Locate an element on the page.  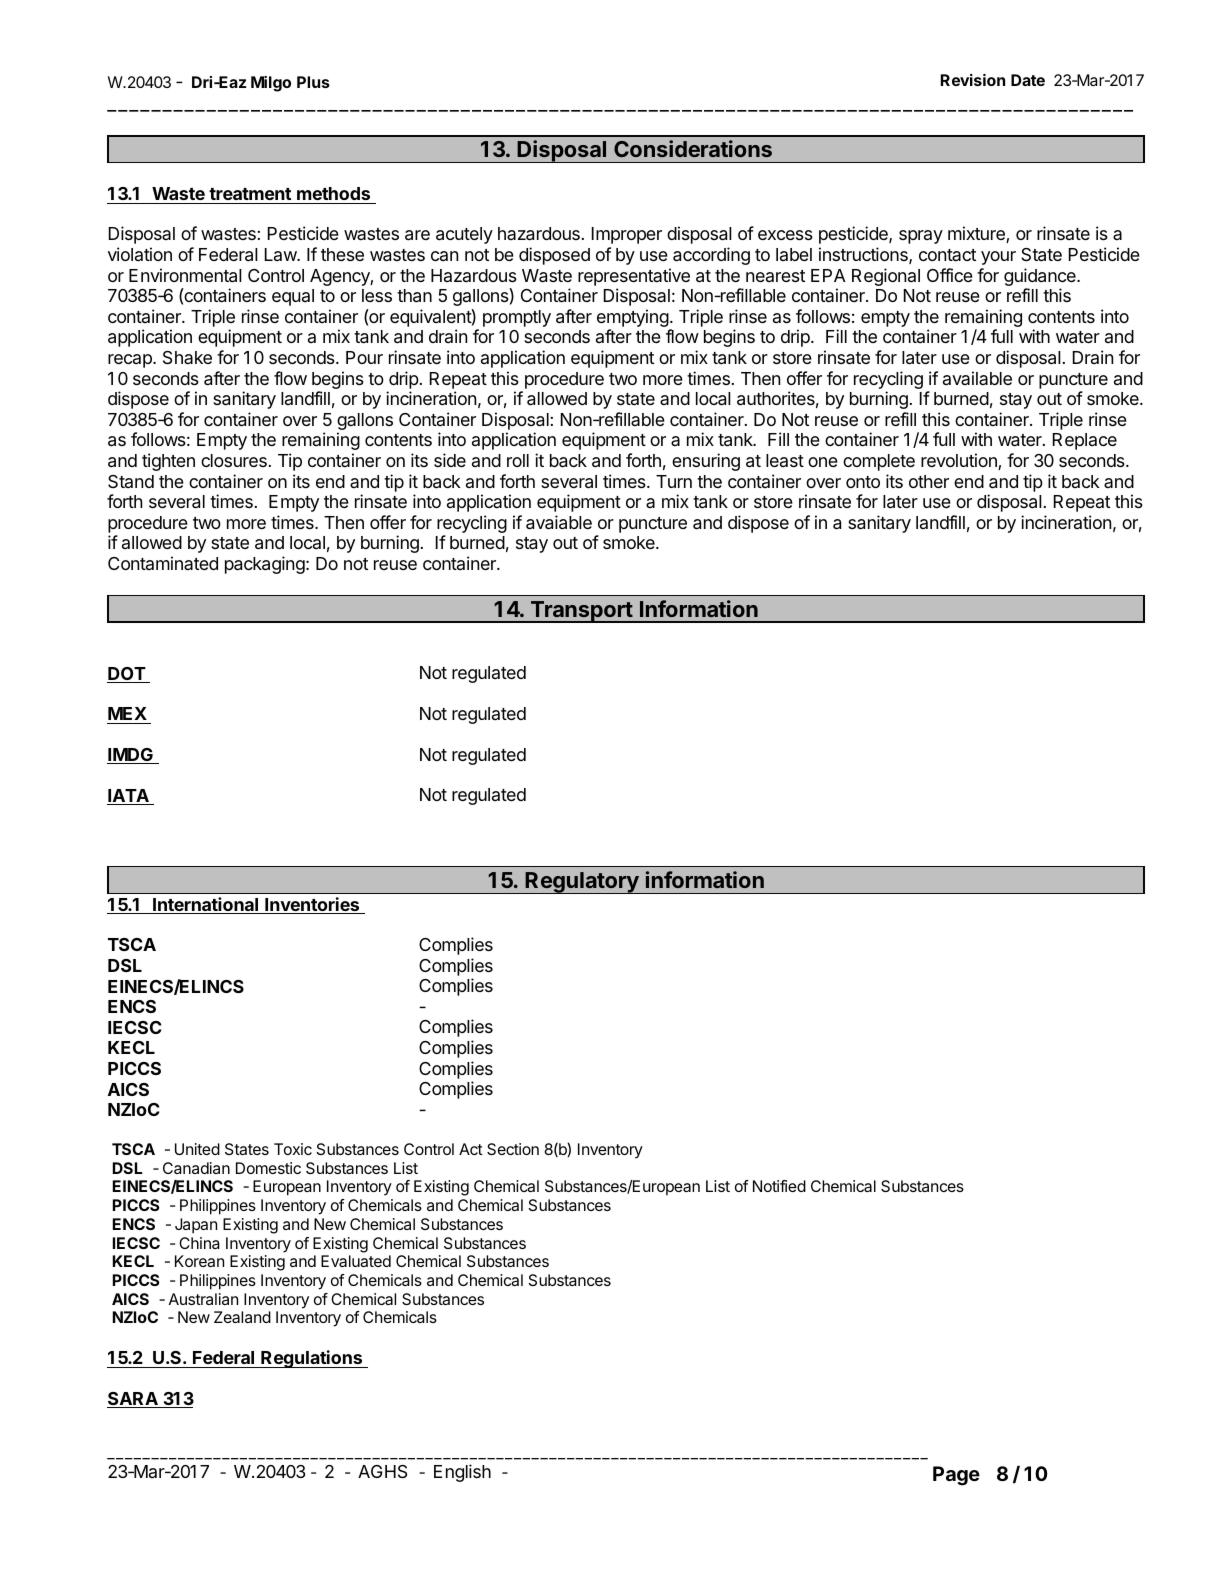
Notified is located at coordinates (779, 1186).
